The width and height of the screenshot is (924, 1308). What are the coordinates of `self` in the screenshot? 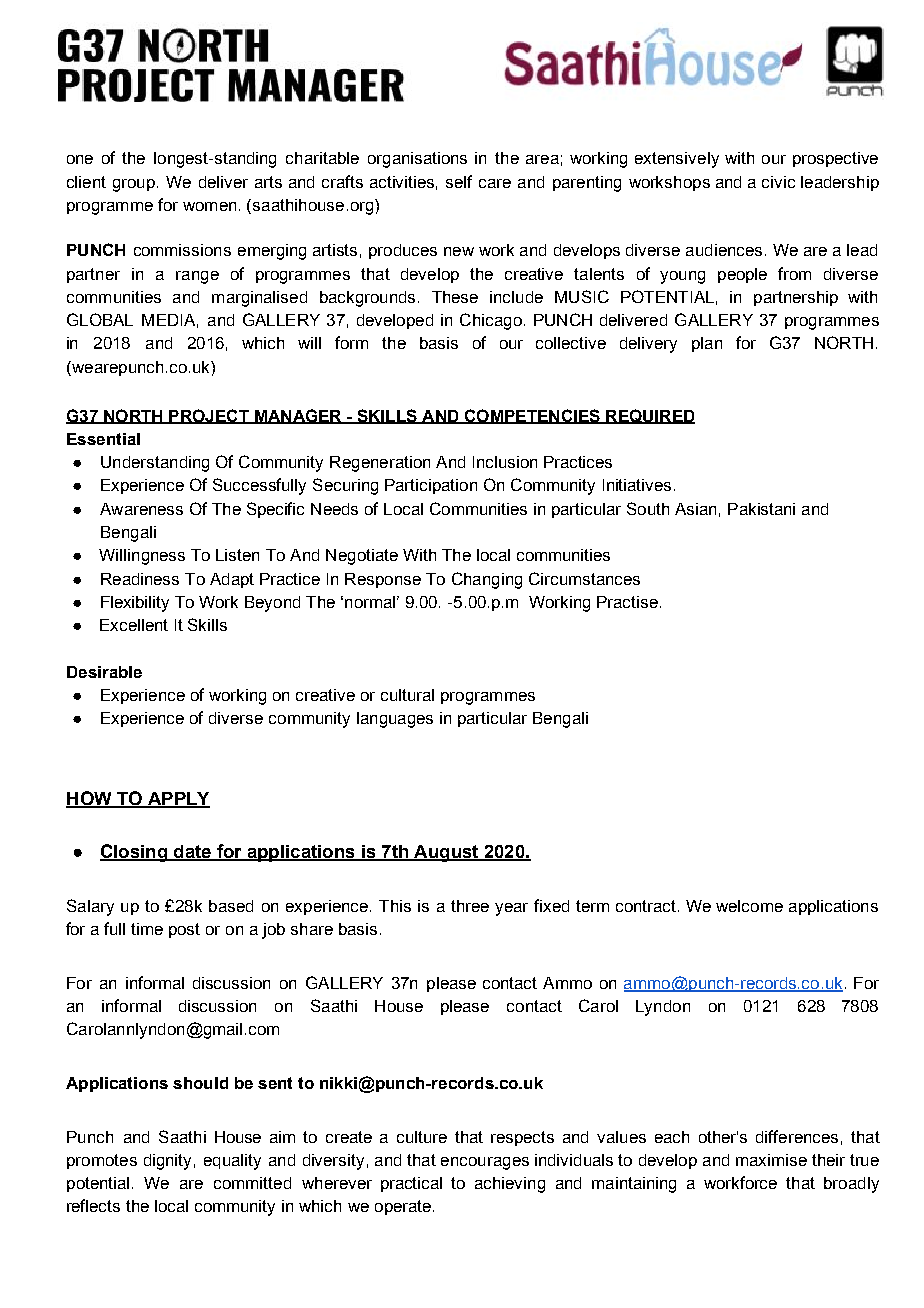 It's located at (459, 181).
